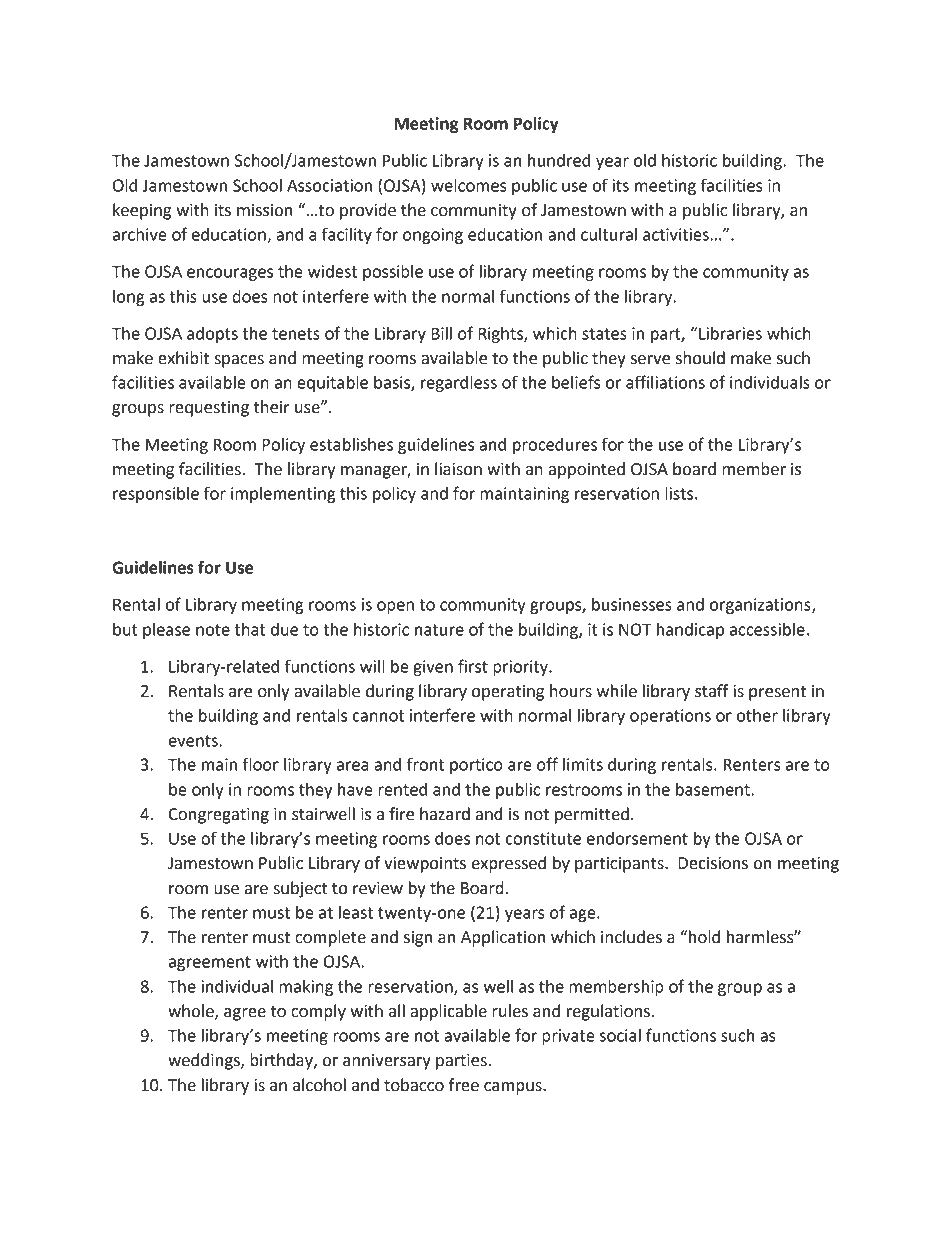 This image has height=1233, width=952. I want to click on free, so click(464, 1085).
